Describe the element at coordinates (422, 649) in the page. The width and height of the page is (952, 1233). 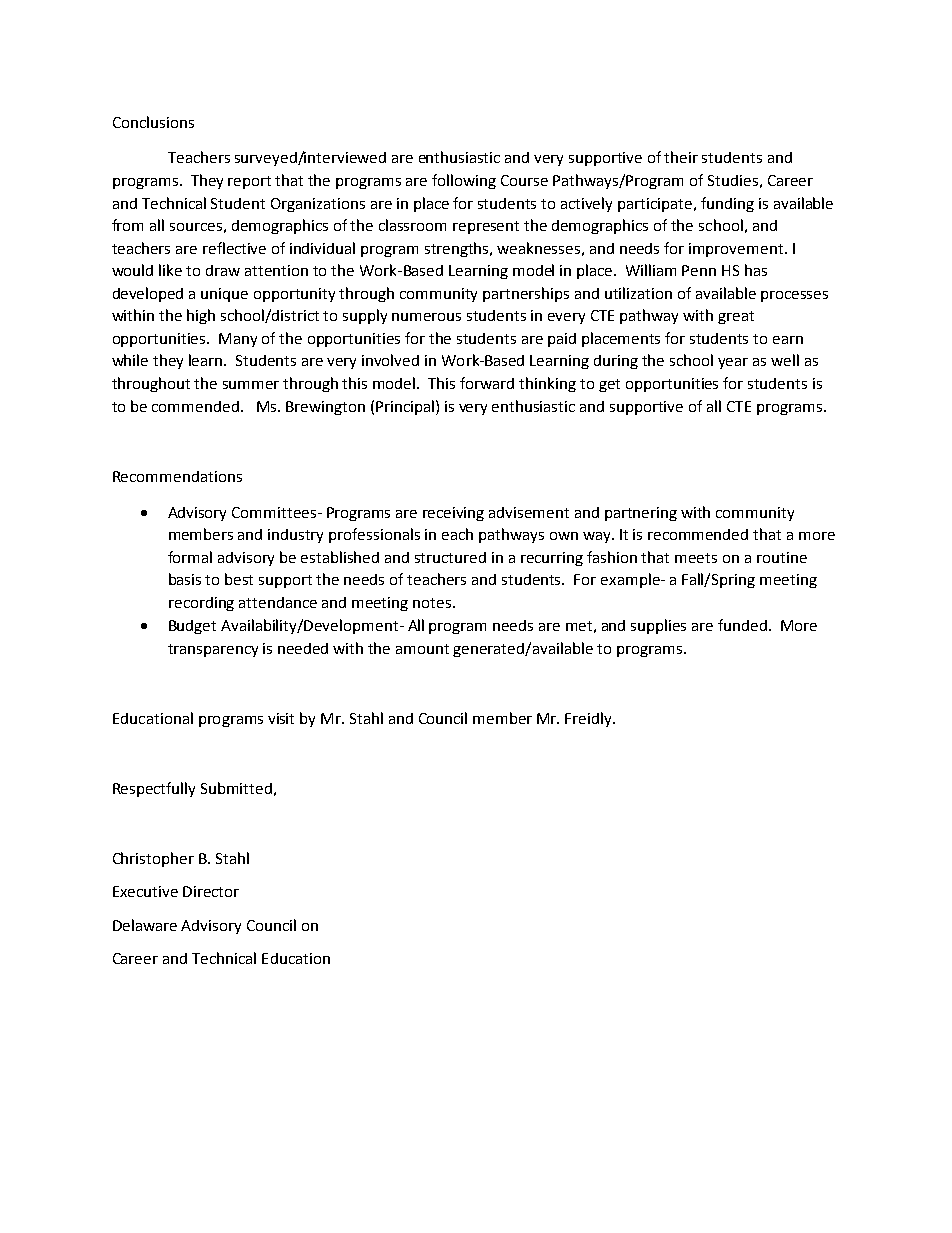
I see `amount` at that location.
